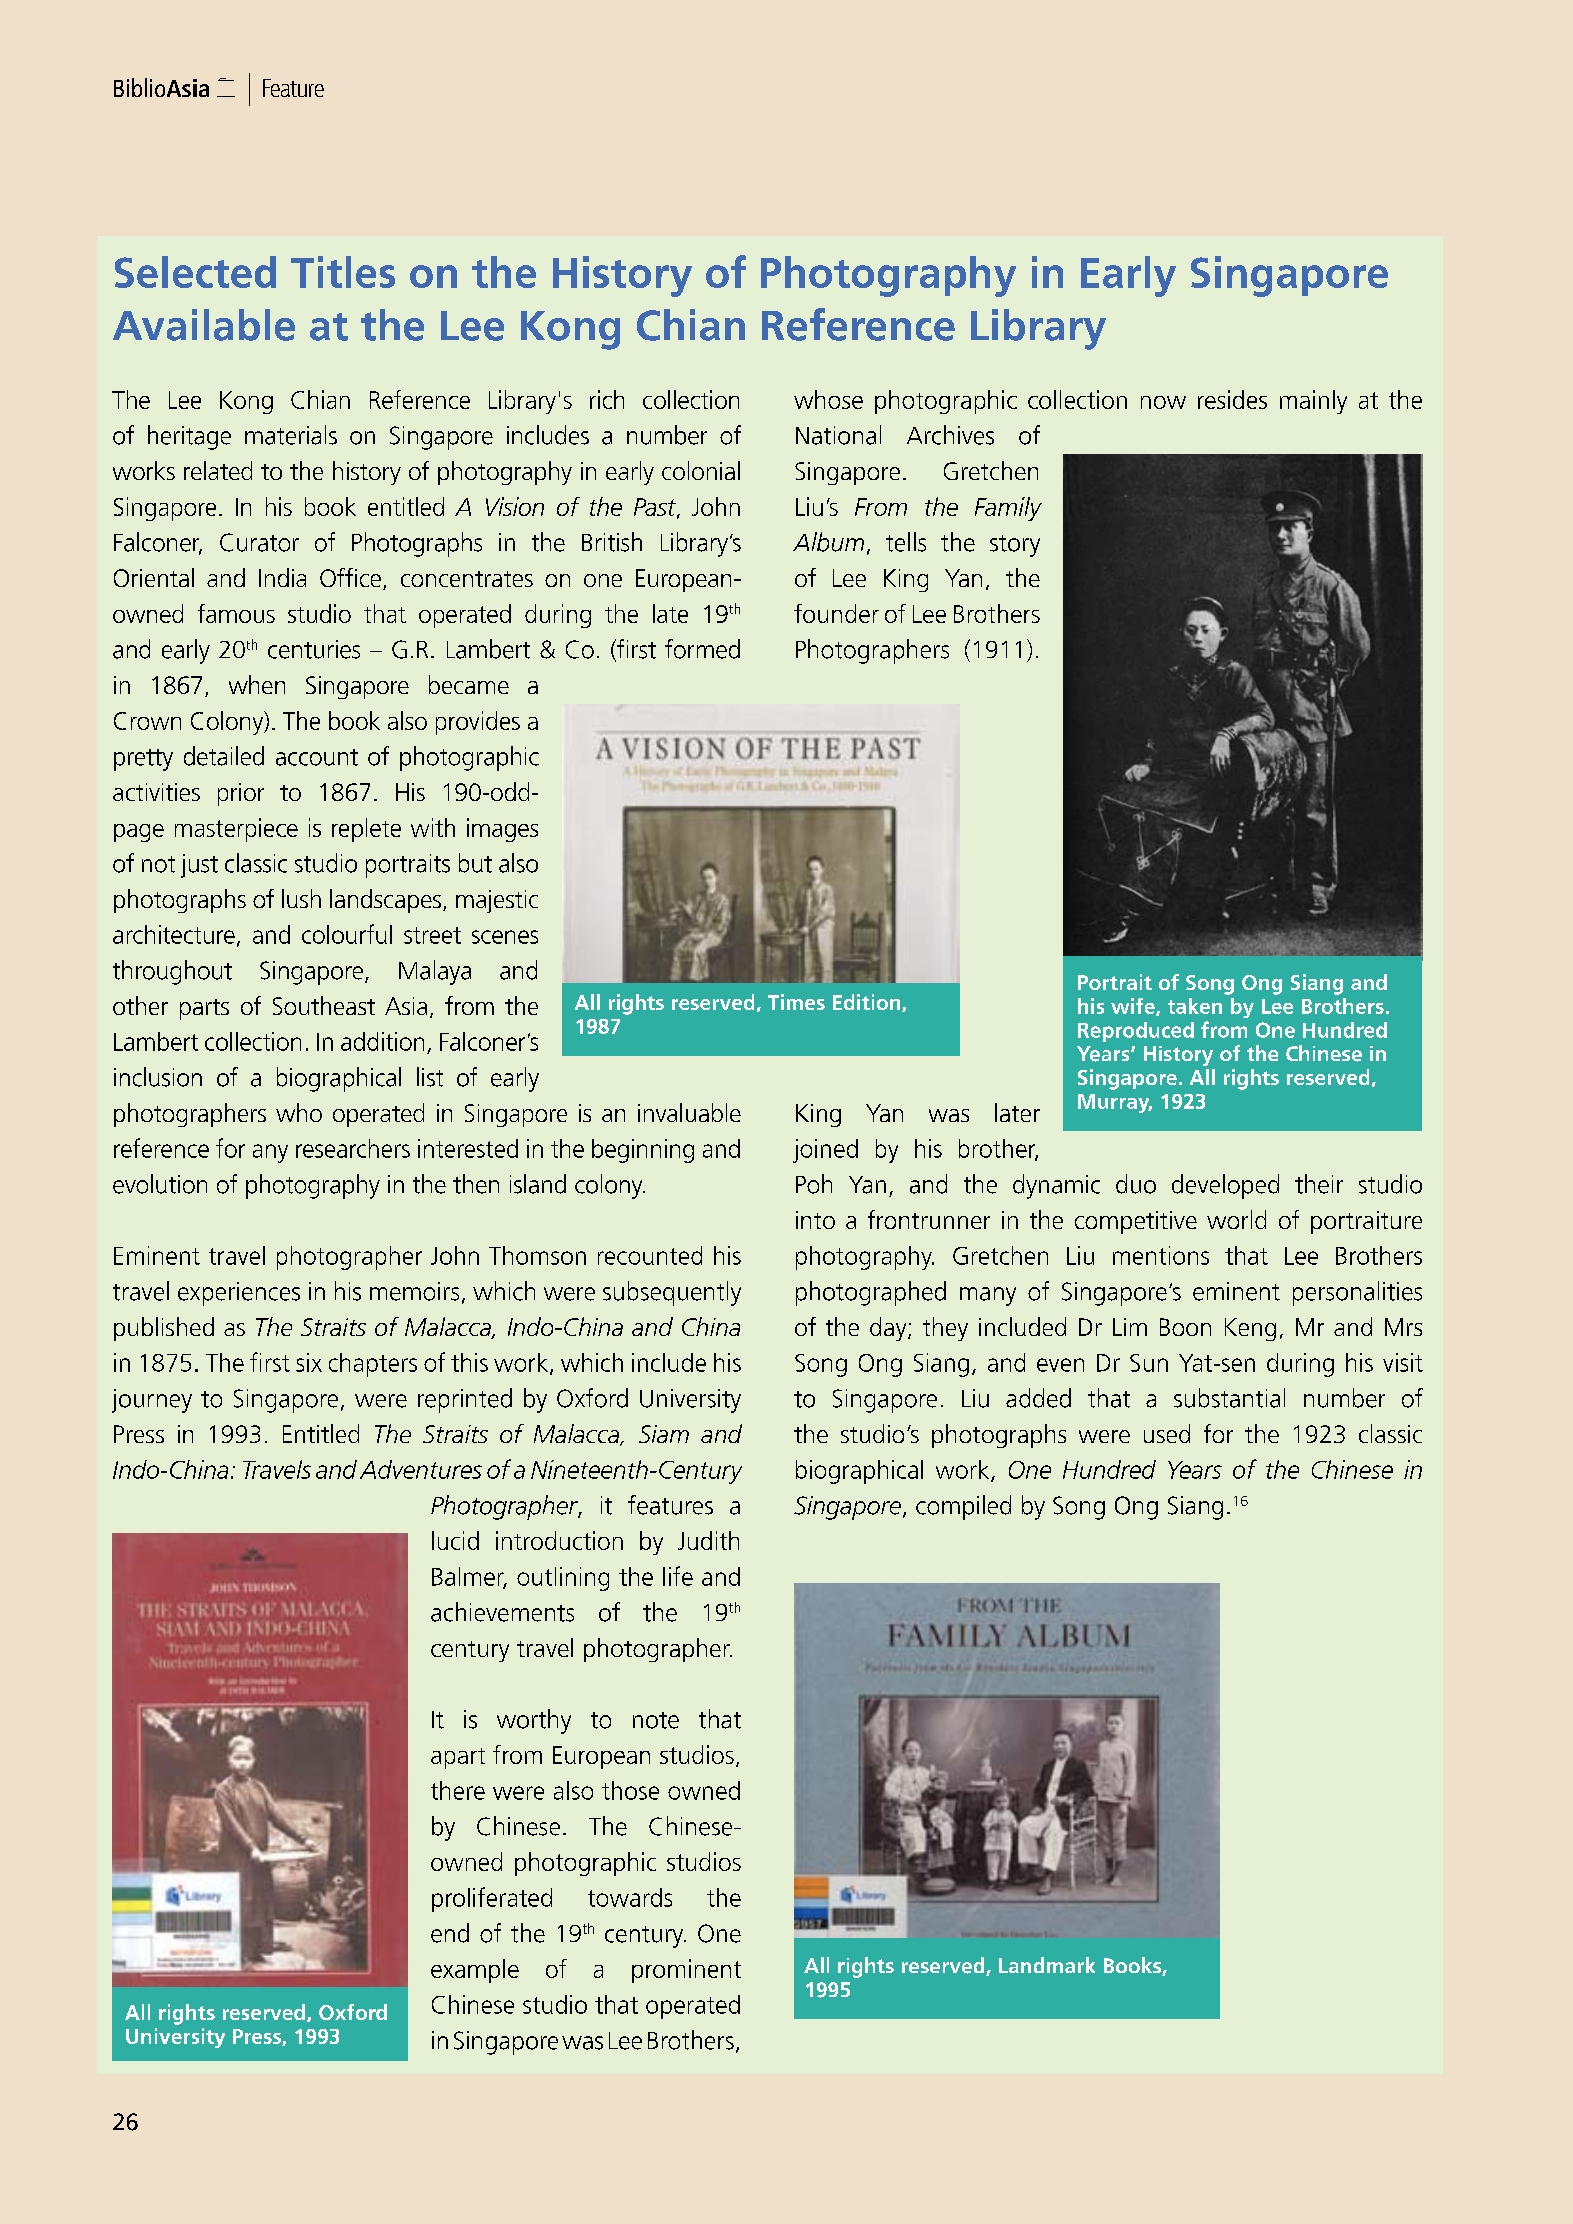 Image resolution: width=1573 pixels, height=2224 pixels. What do you see at coordinates (1232, 399) in the document?
I see `resides` at bounding box center [1232, 399].
